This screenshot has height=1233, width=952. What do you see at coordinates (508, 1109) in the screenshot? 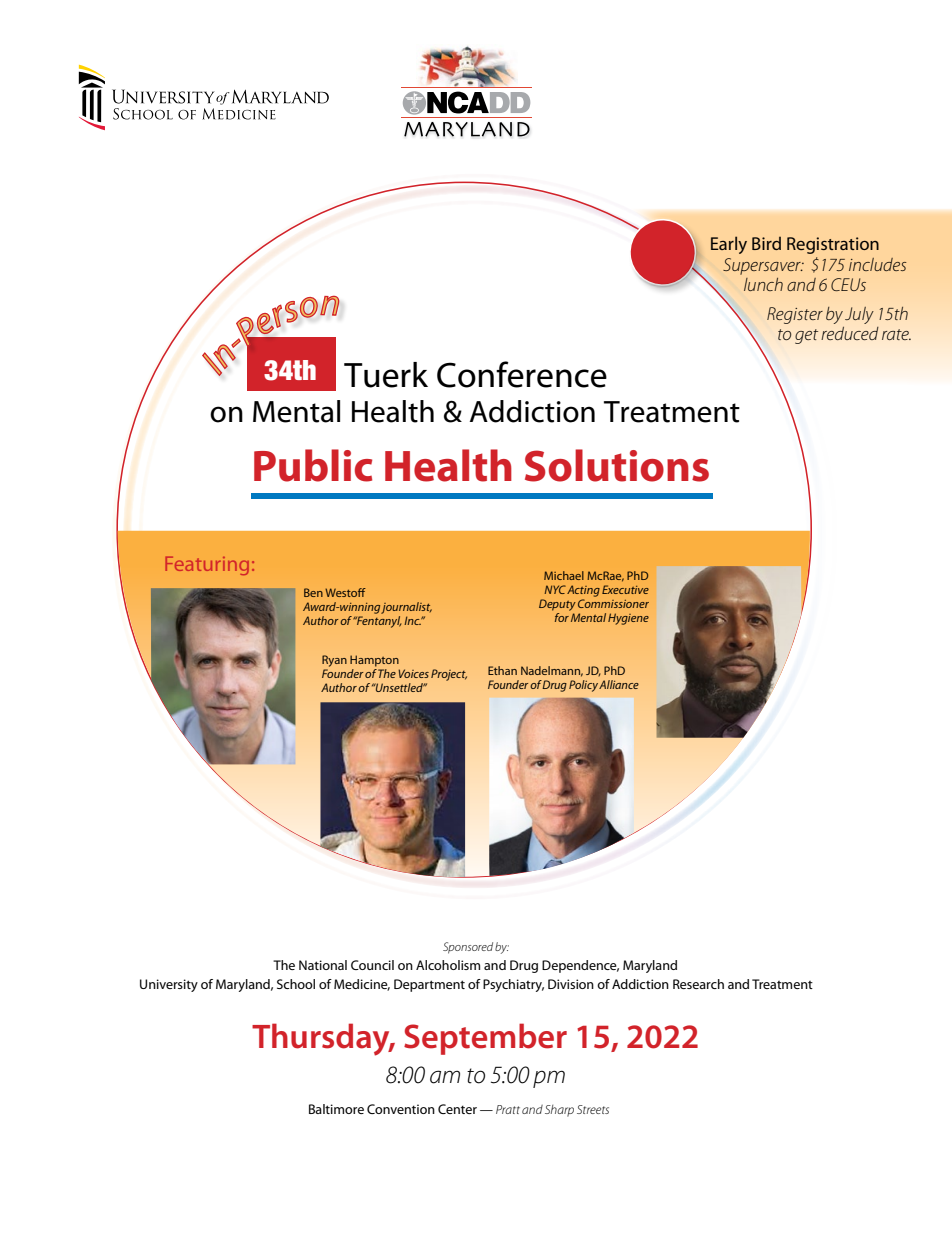
I see `Pratt` at bounding box center [508, 1109].
